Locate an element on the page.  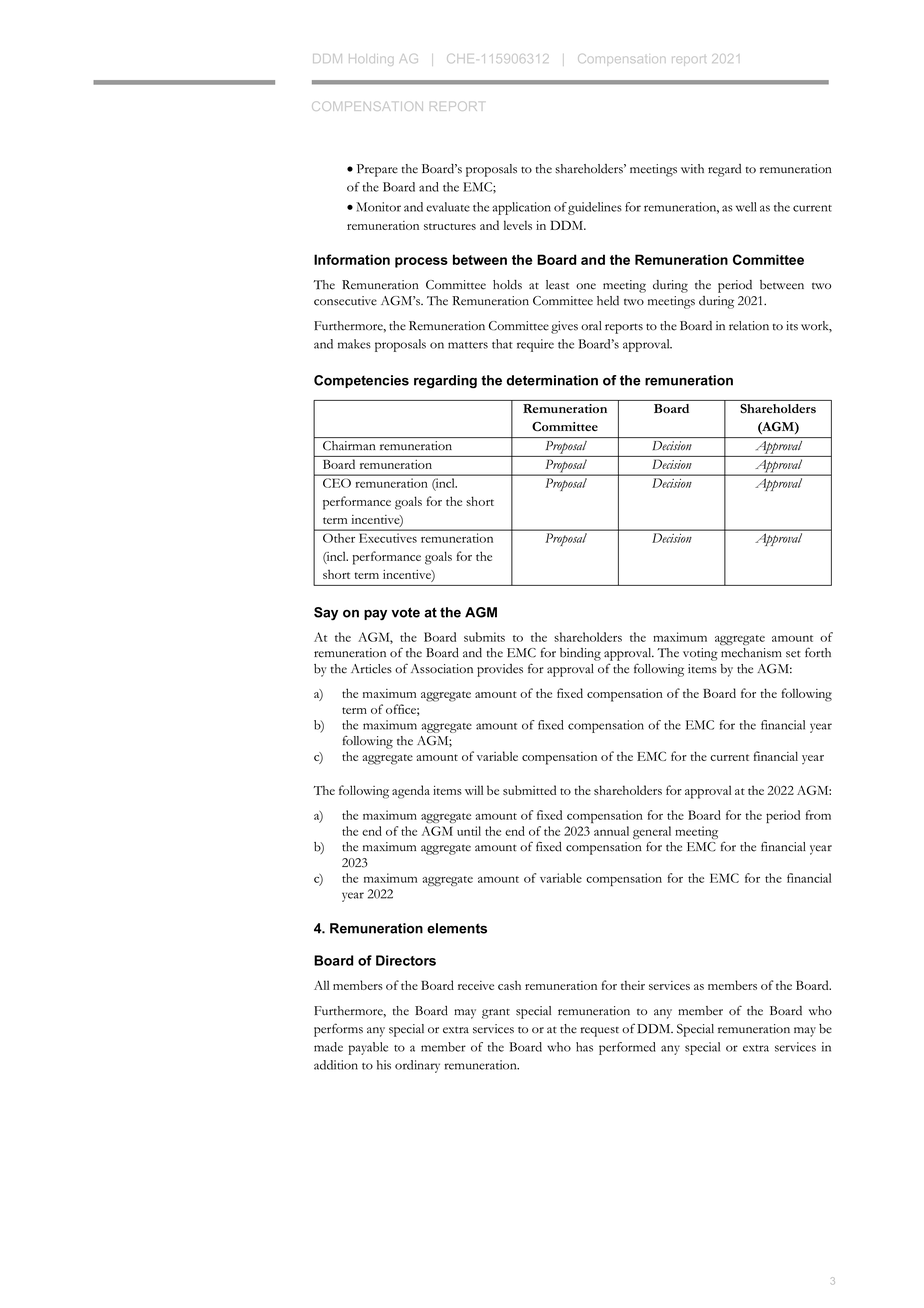
with is located at coordinates (692, 168).
